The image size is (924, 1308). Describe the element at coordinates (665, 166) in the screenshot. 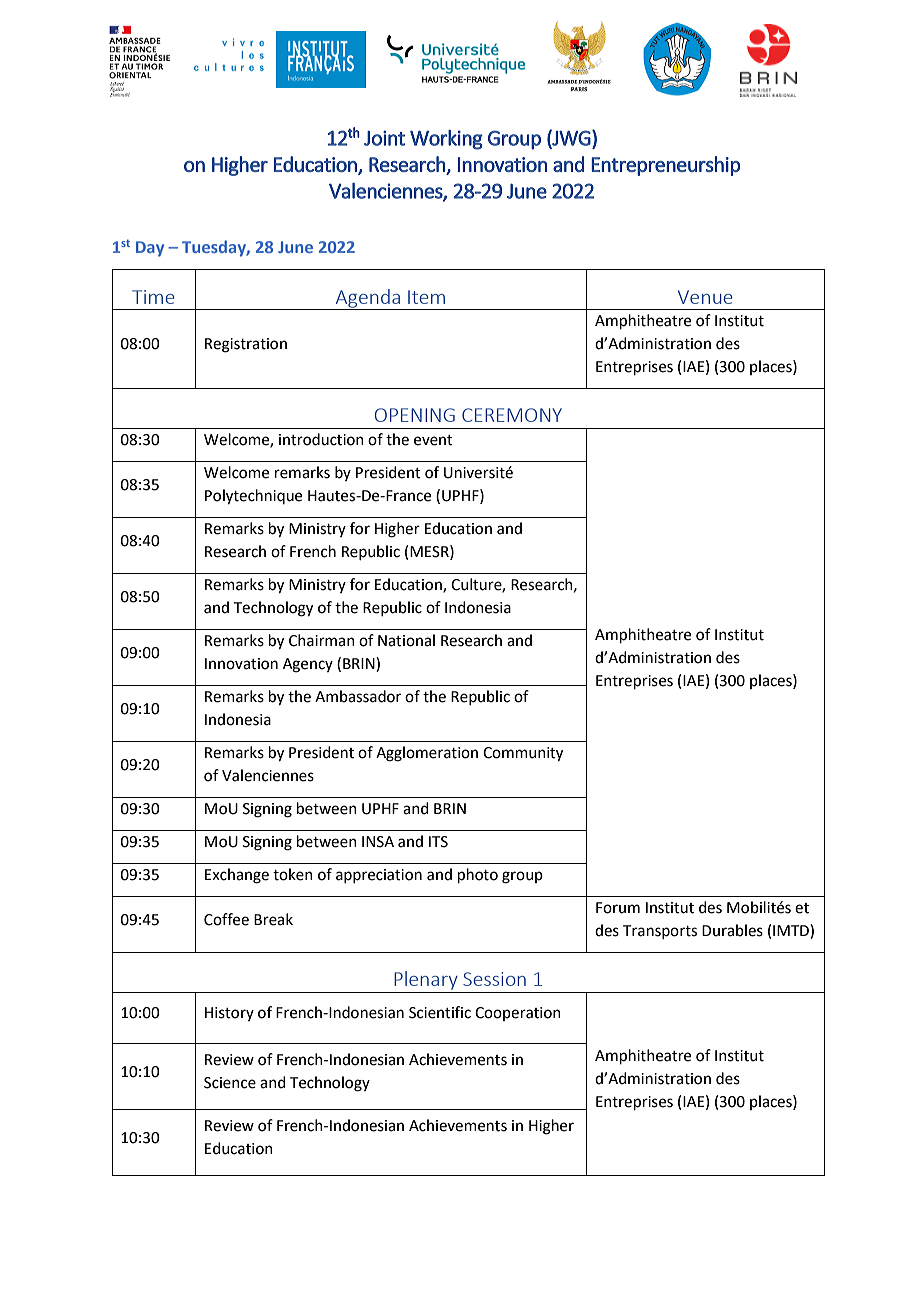

I see `Entrepreneurship` at that location.
